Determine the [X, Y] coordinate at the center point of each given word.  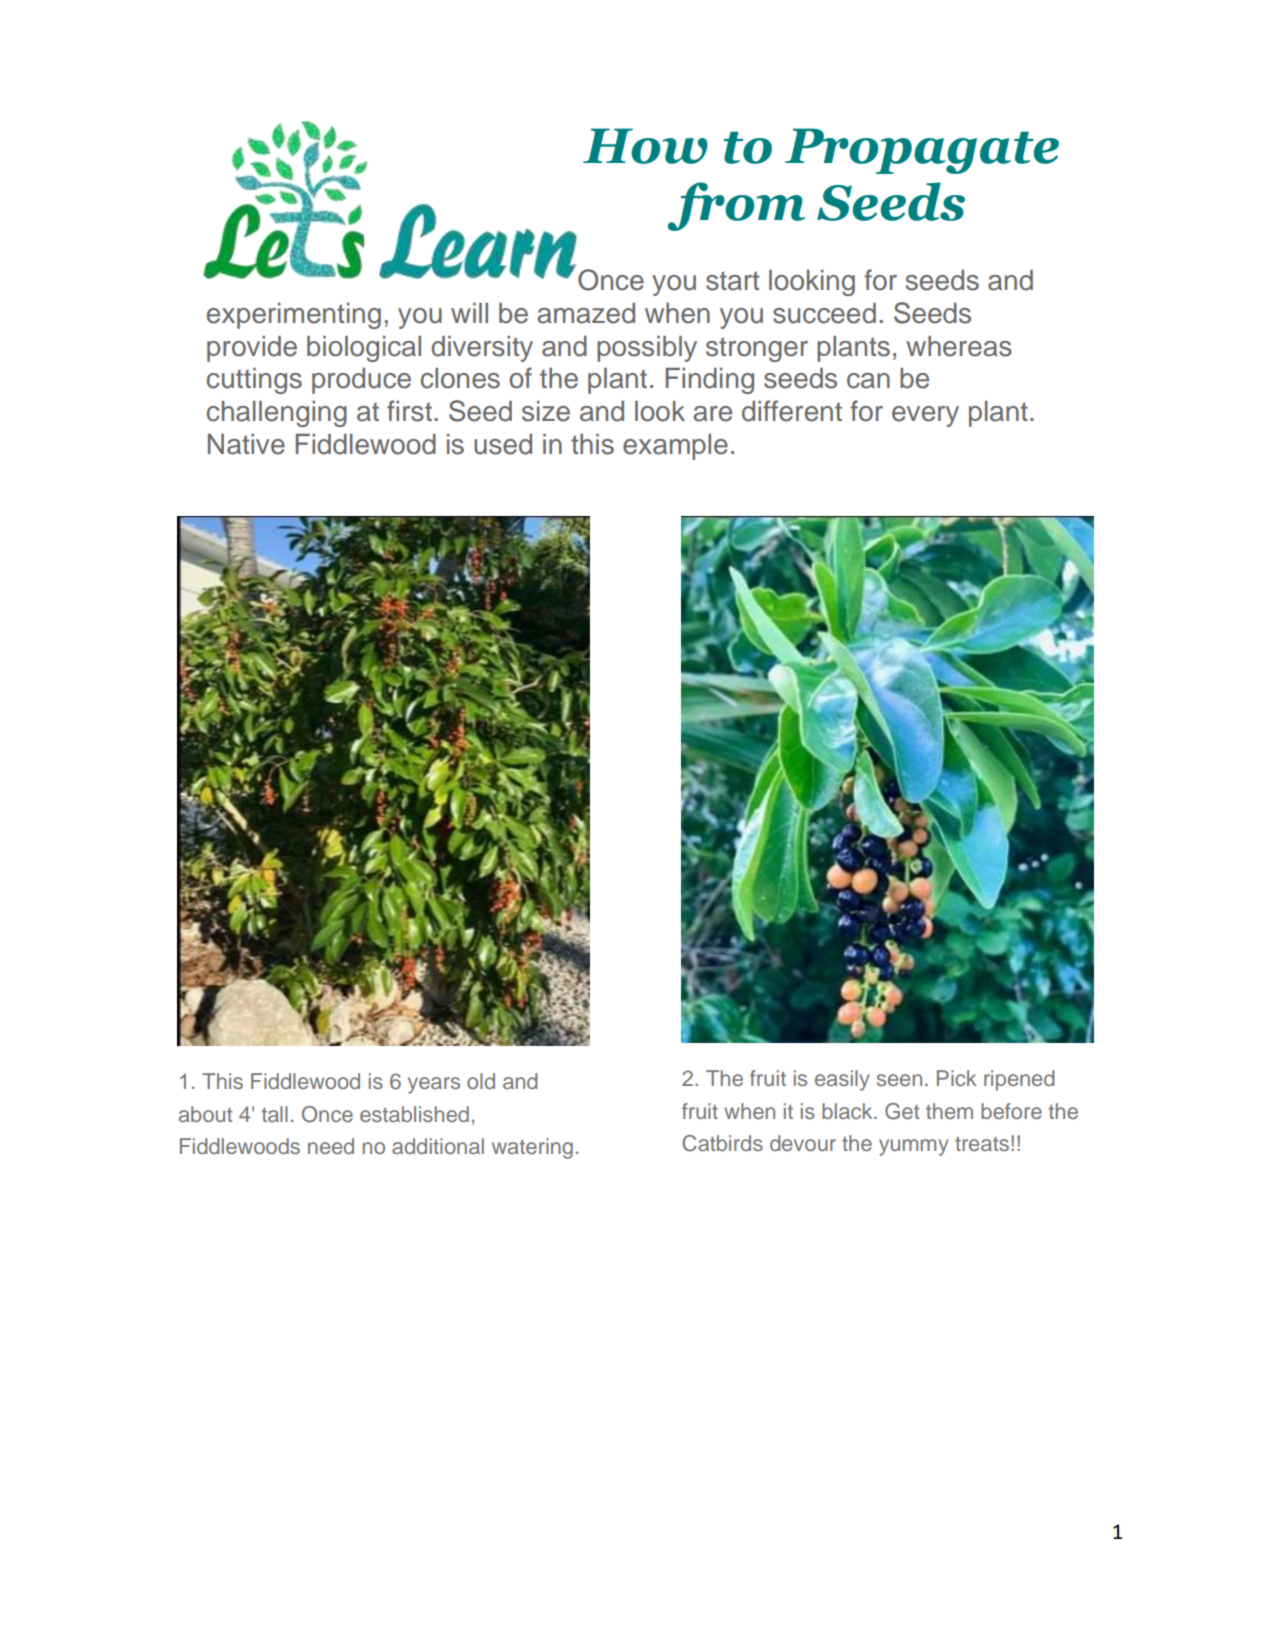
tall [274, 1114]
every [925, 416]
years [434, 1085]
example [675, 447]
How [645, 146]
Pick [957, 1078]
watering [532, 1148]
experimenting [294, 316]
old [481, 1081]
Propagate [922, 151]
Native [246, 444]
